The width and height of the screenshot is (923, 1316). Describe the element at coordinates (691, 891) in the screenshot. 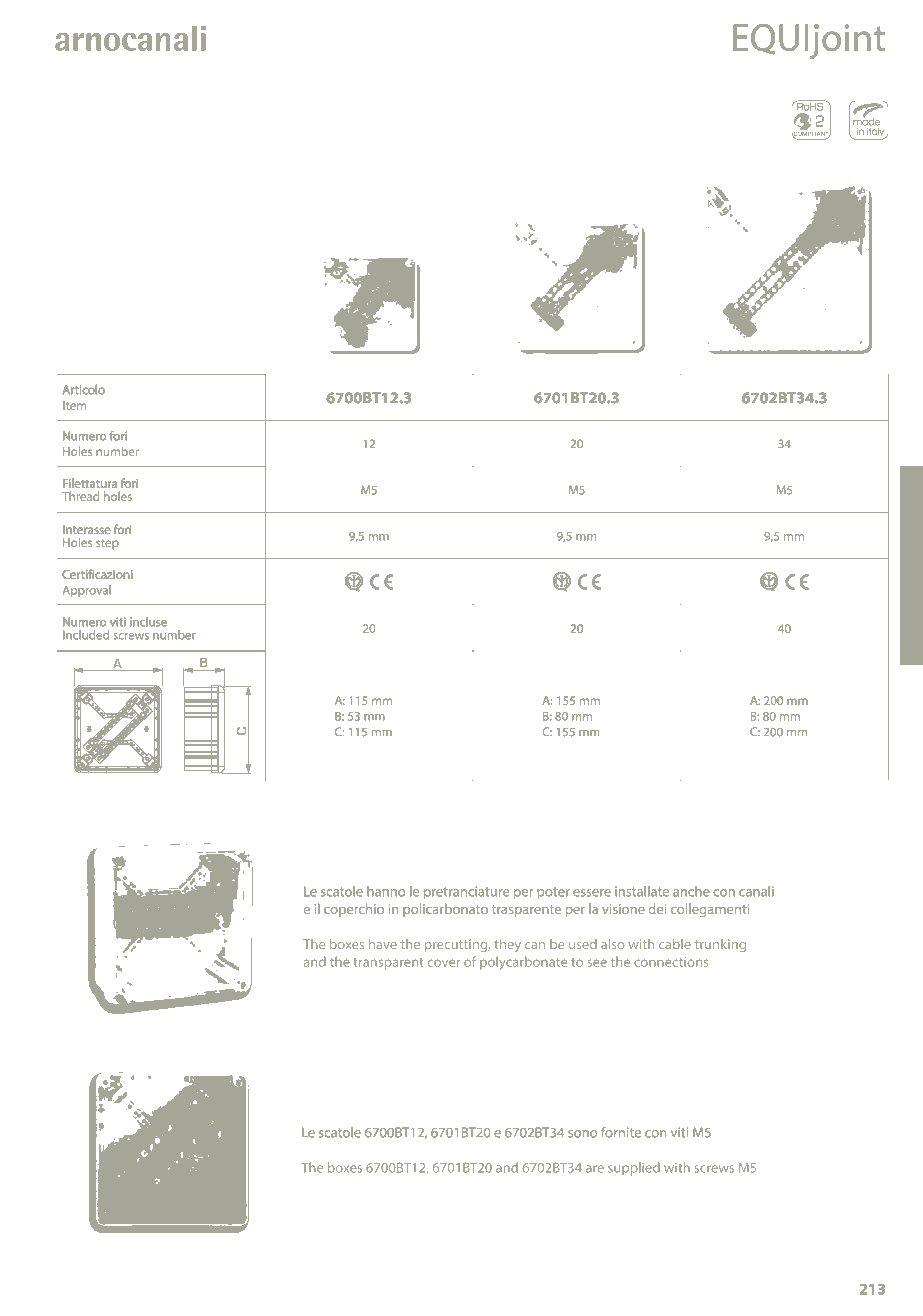

I see `anche` at that location.
